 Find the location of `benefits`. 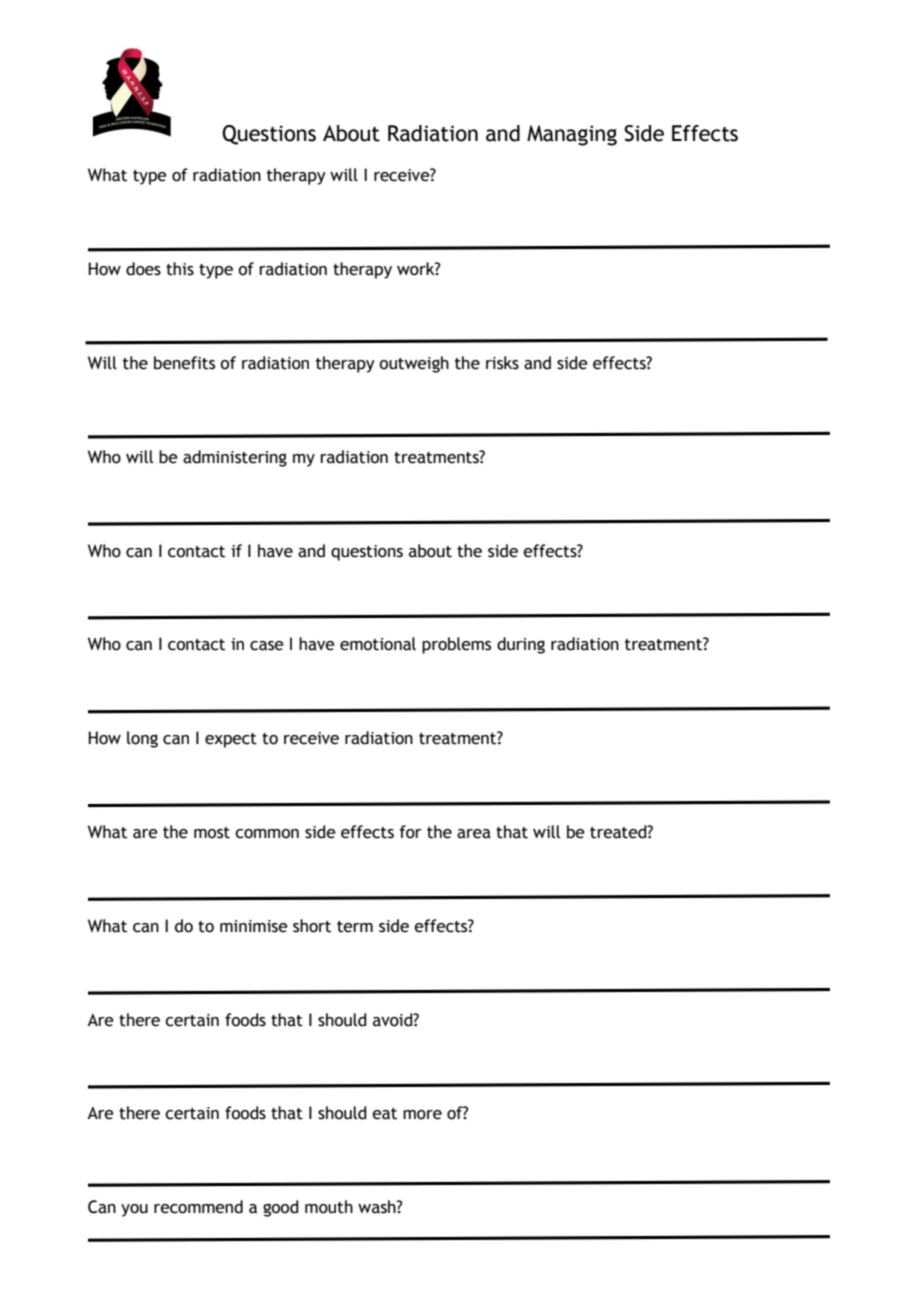

benefits is located at coordinates (184, 363).
